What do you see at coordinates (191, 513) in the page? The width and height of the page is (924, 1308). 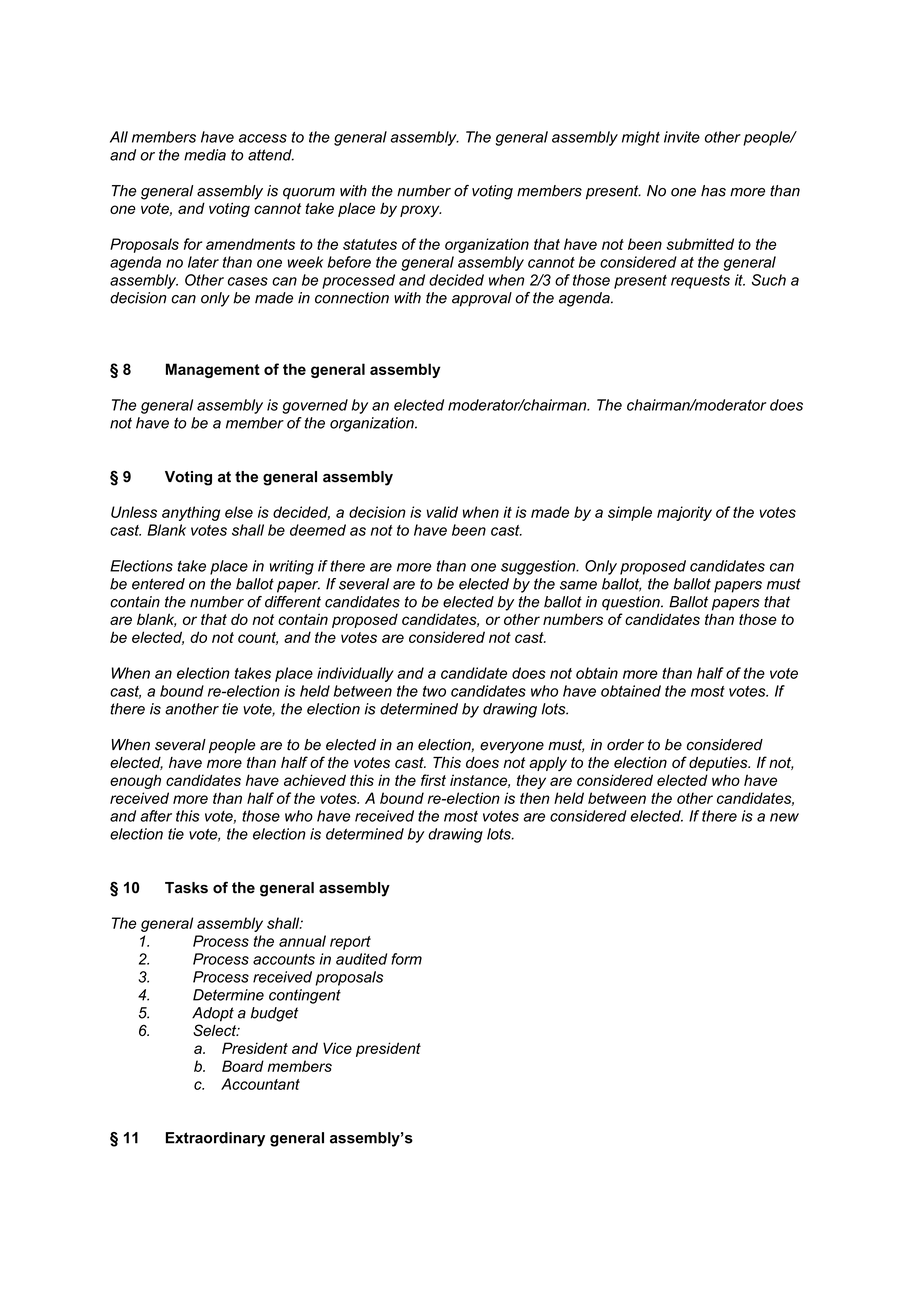 I see `anything` at bounding box center [191, 513].
